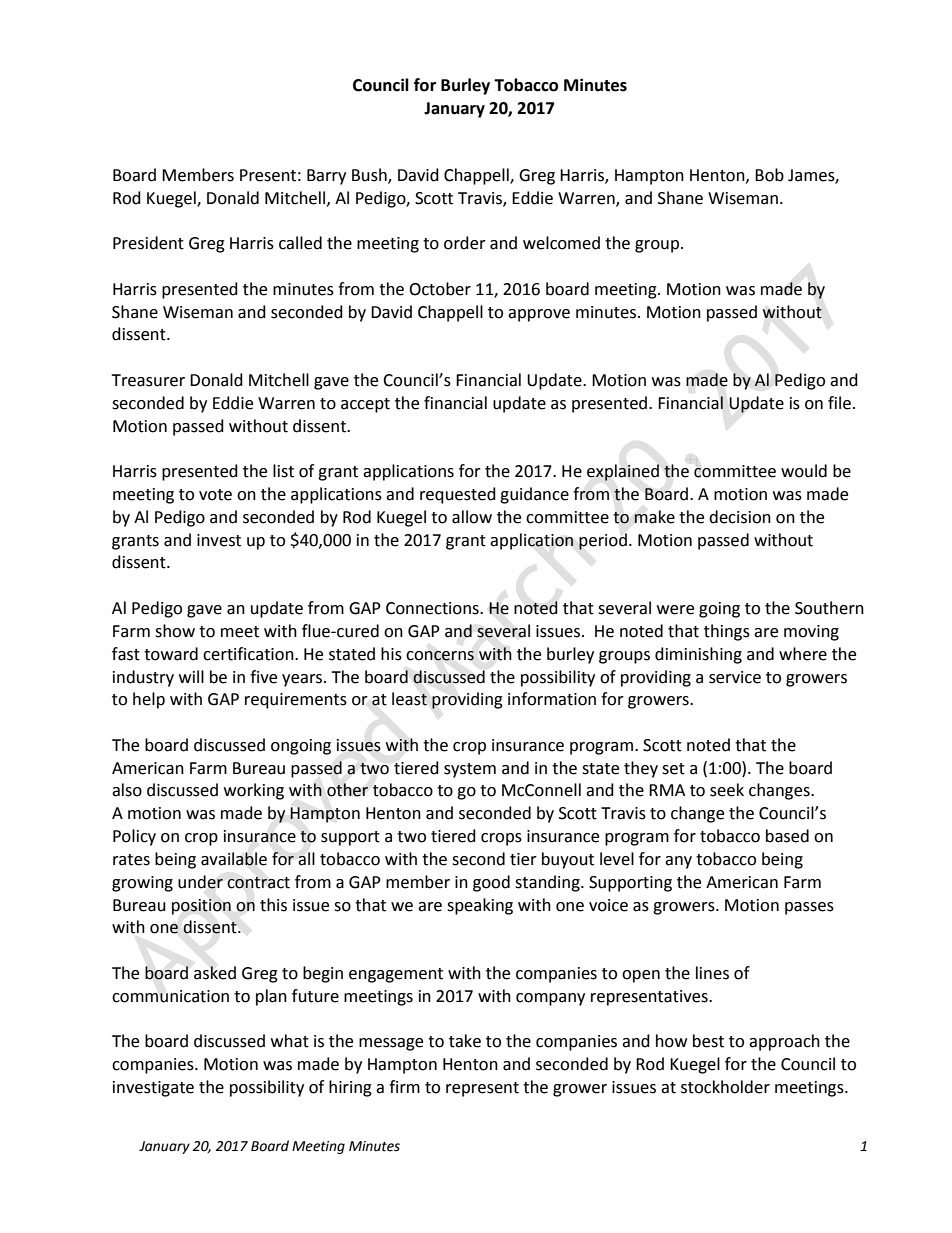  Describe the element at coordinates (148, 243) in the document. I see `President` at that location.
